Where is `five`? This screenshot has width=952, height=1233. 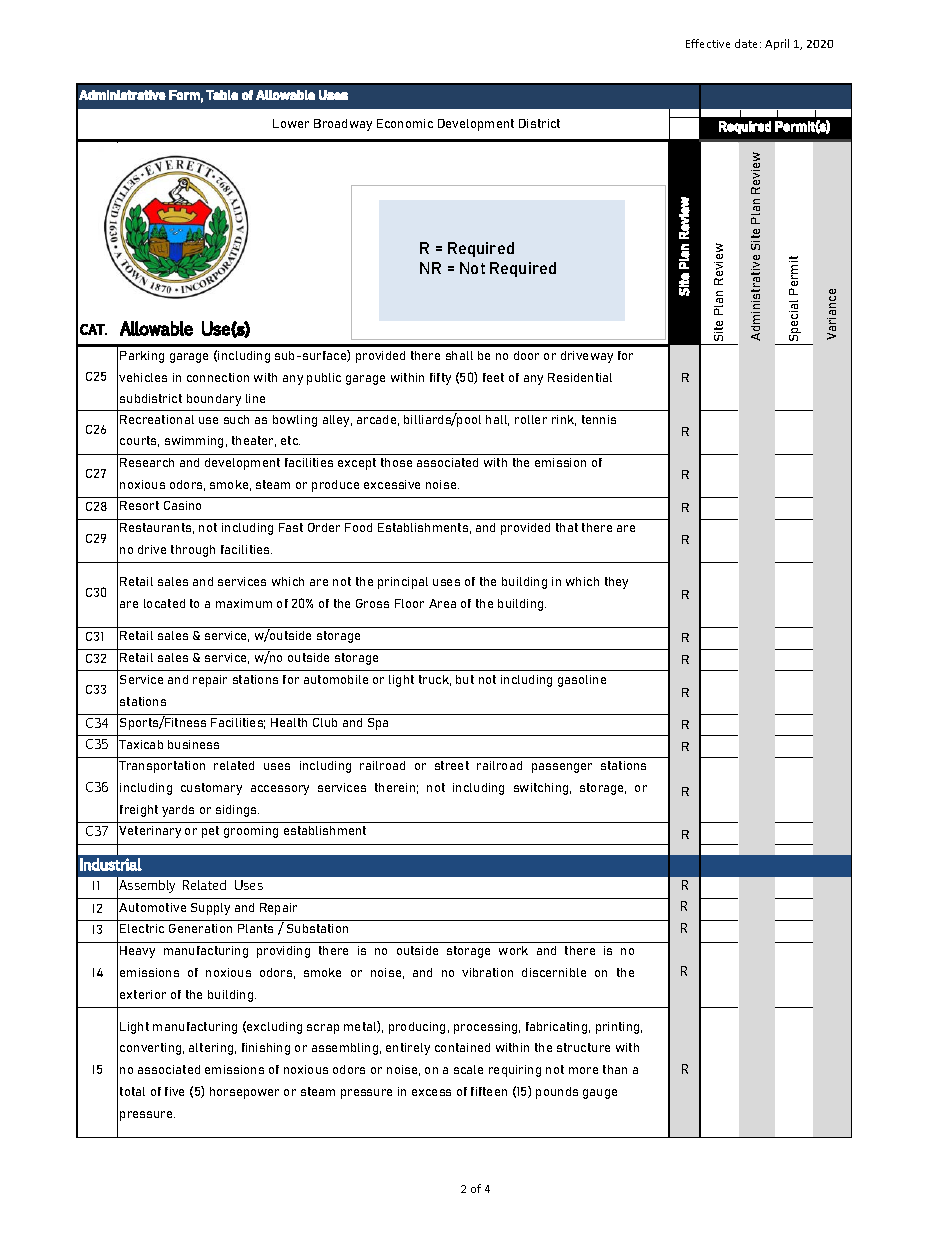 five is located at coordinates (174, 1091).
